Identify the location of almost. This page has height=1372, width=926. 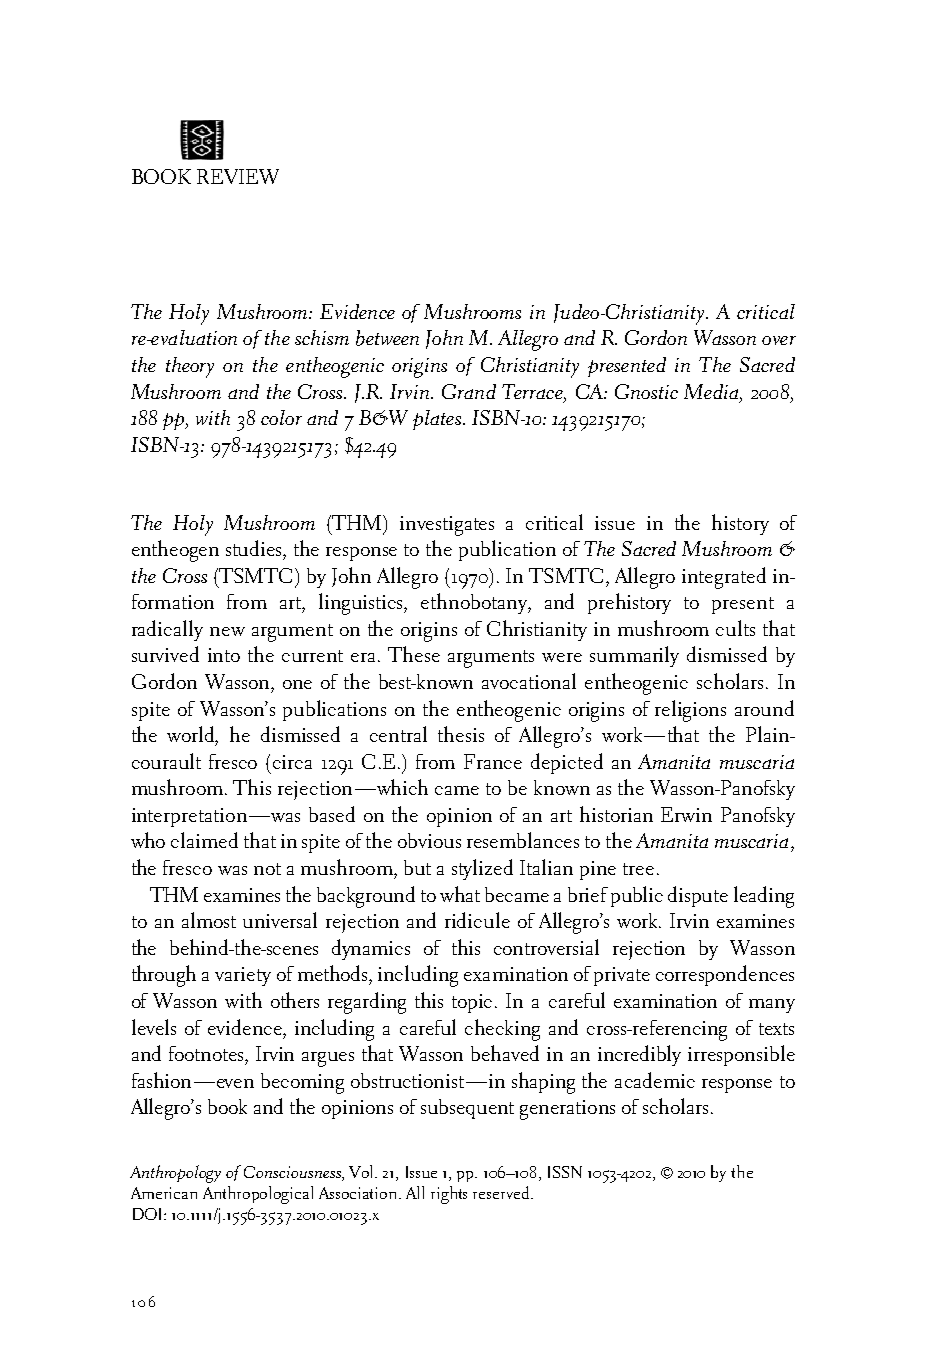
(209, 920).
